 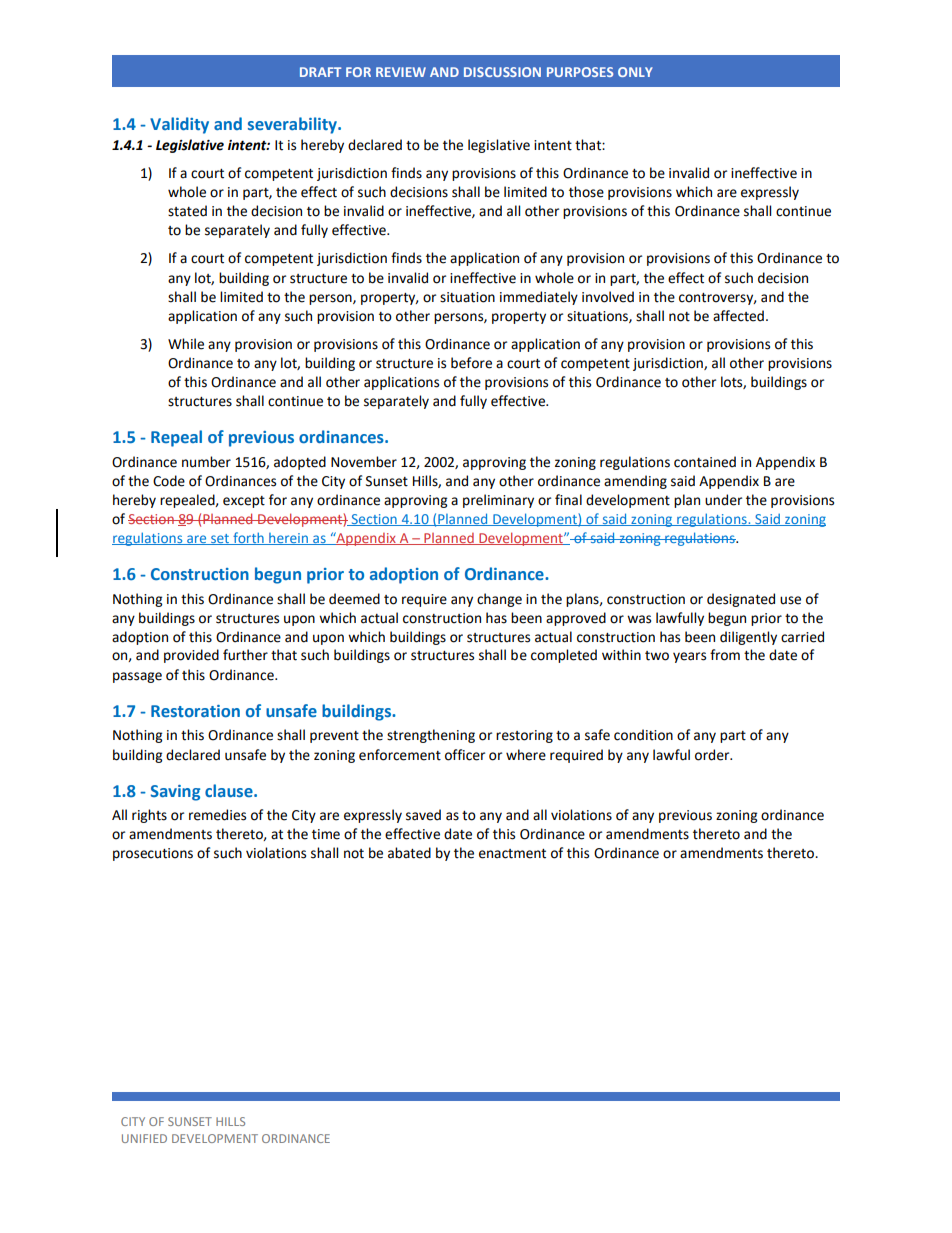 I want to click on ONLY, so click(x=635, y=72).
